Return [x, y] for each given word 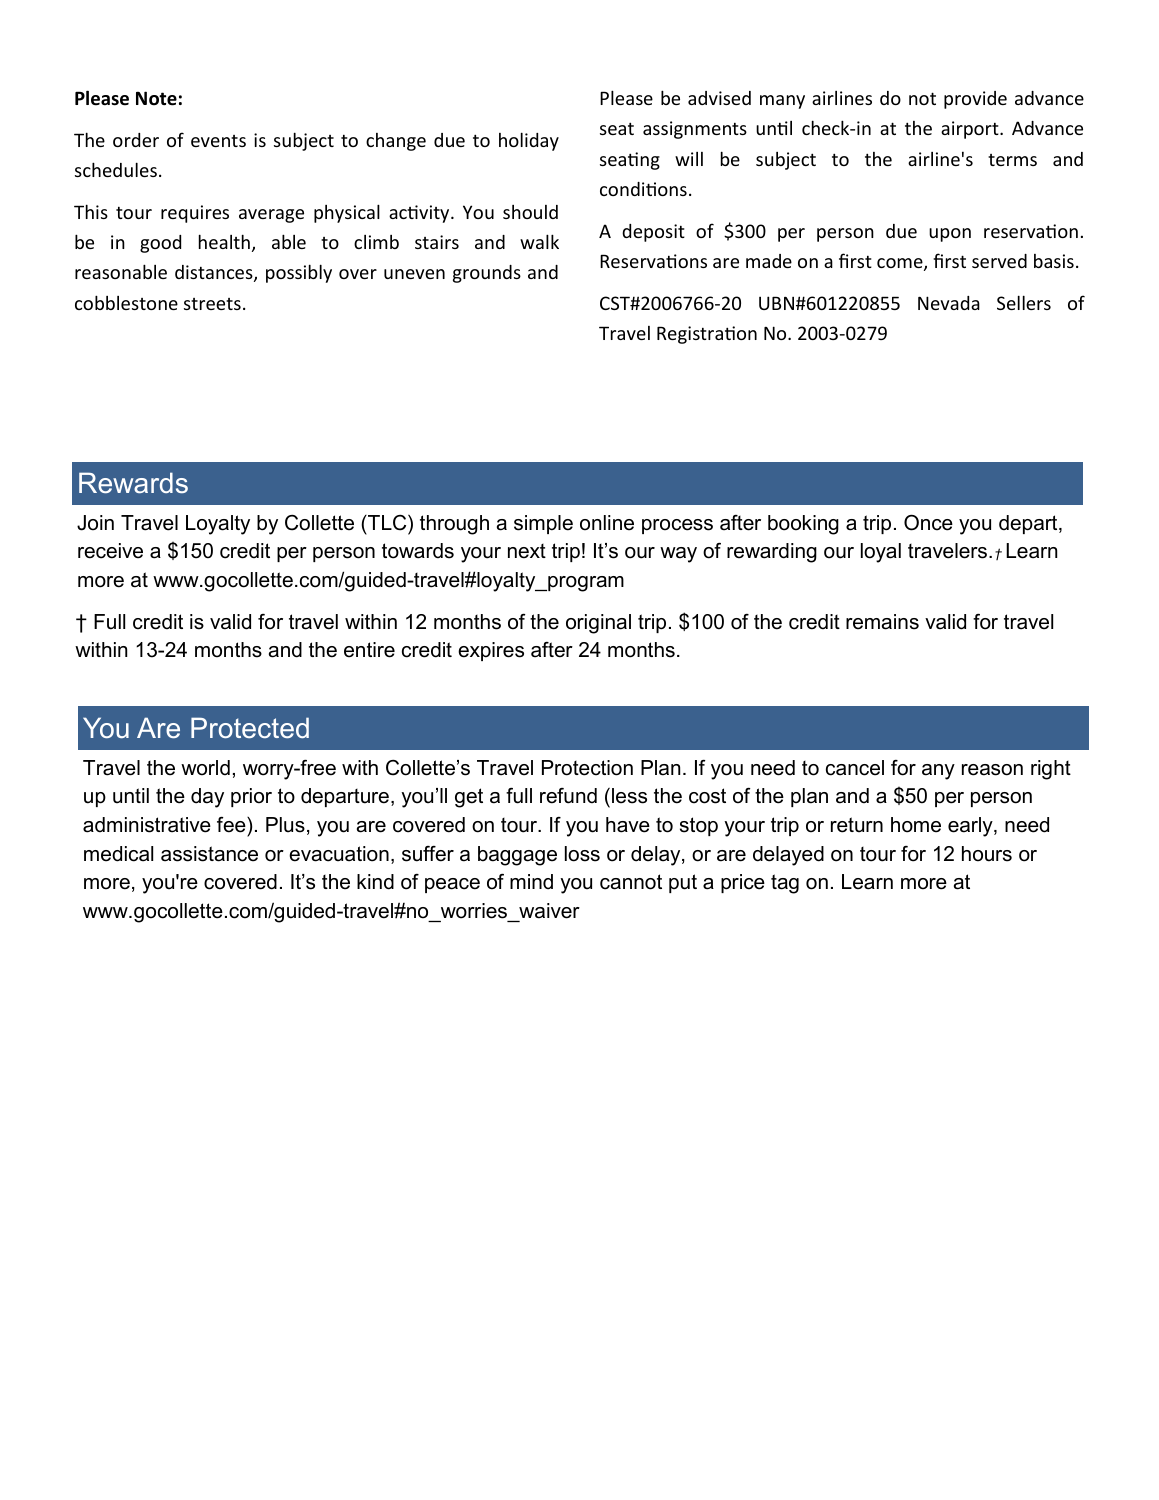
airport [971, 130]
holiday [529, 141]
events [218, 141]
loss [582, 854]
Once [928, 522]
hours [987, 854]
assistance [209, 854]
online [607, 523]
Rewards [133, 482]
